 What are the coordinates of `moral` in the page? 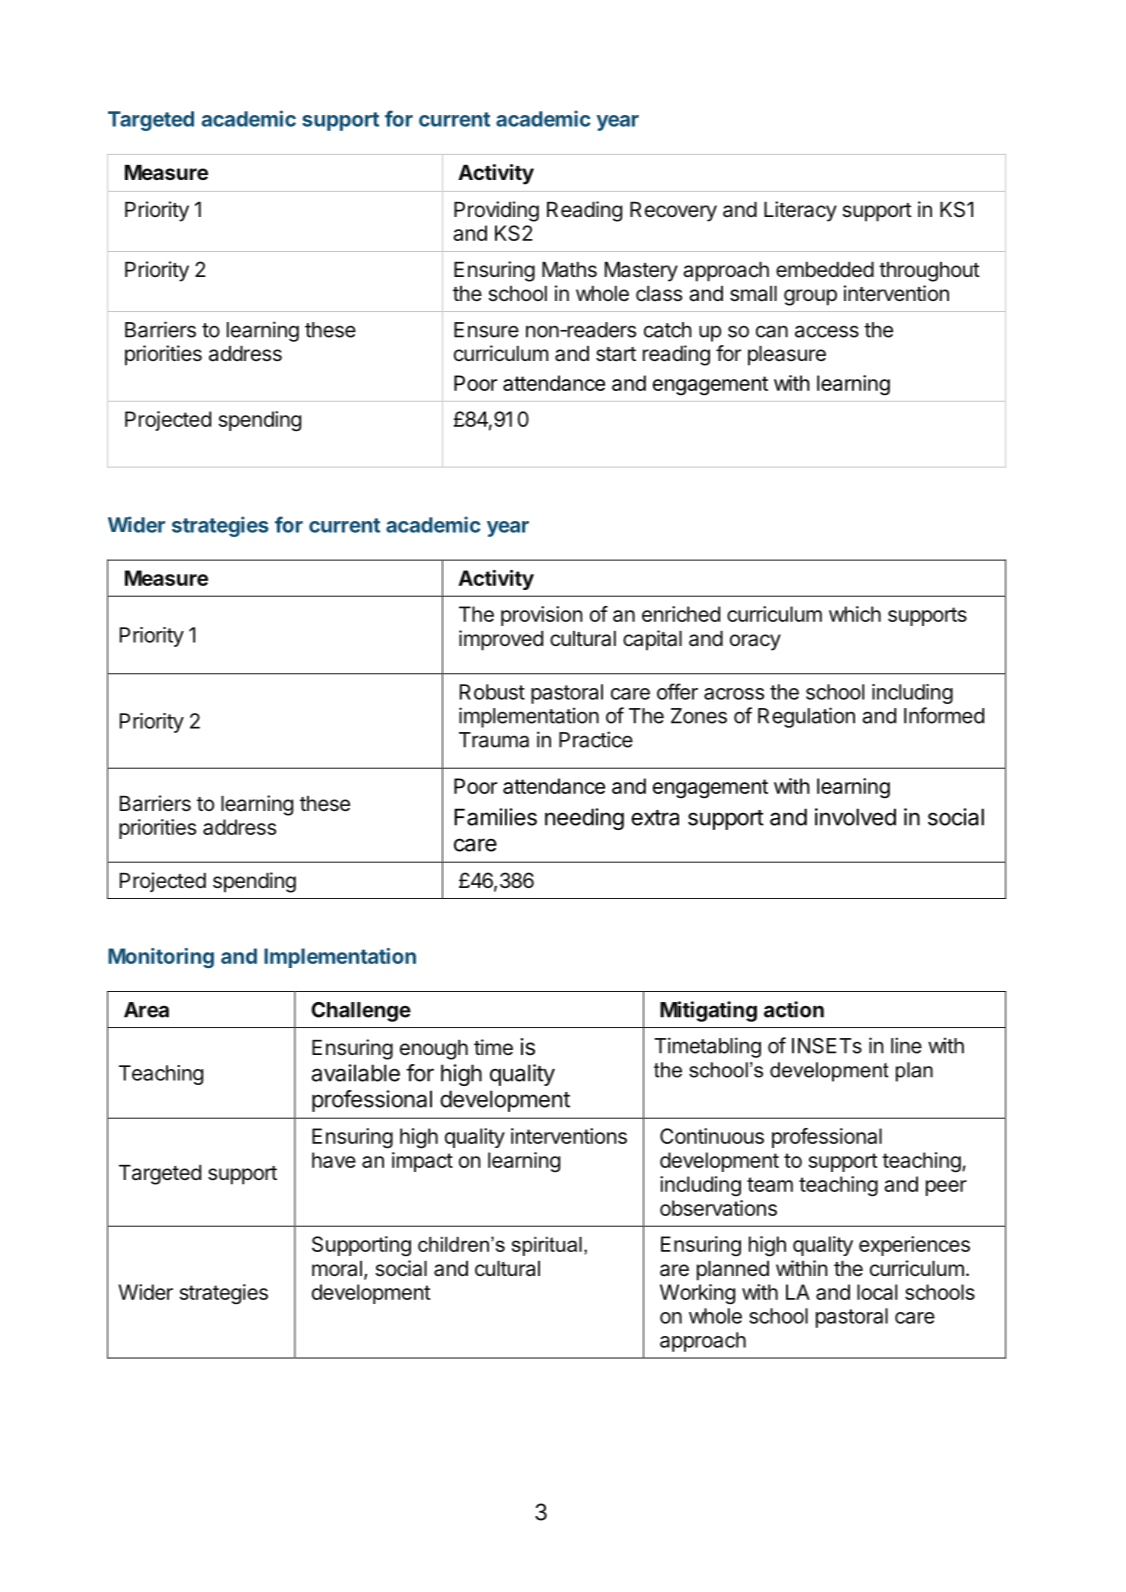 It's located at (337, 1269).
